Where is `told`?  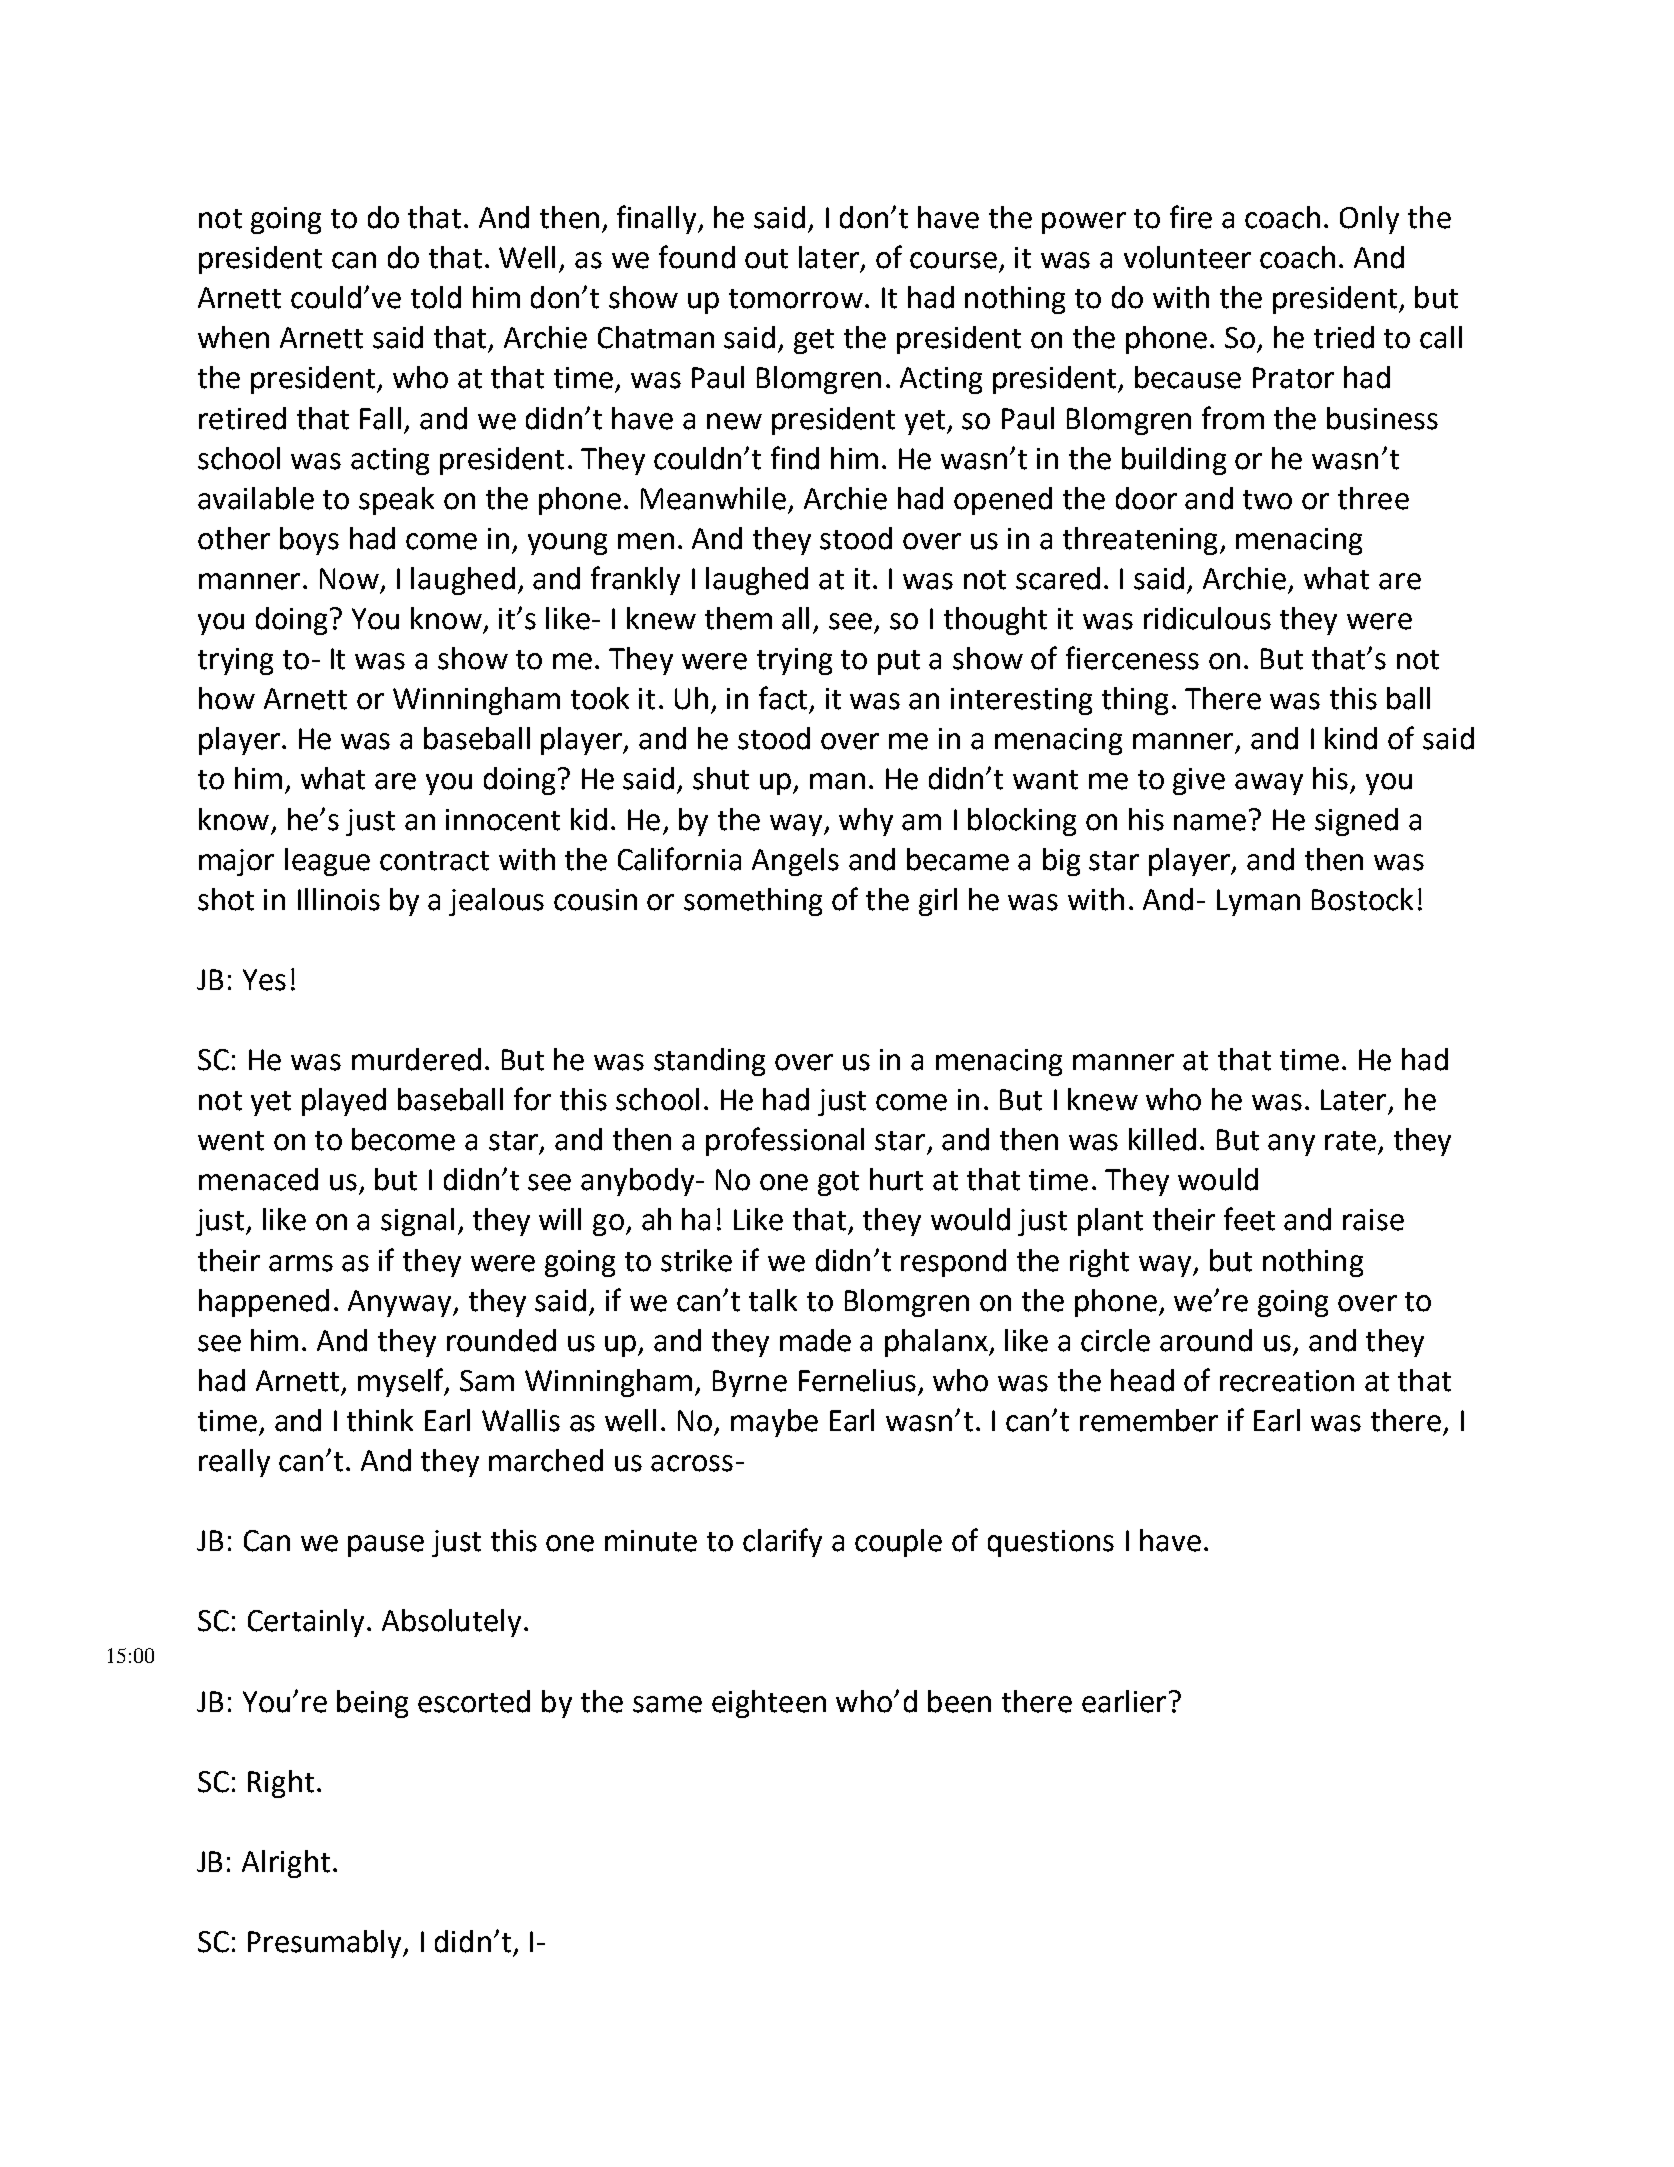 told is located at coordinates (436, 297).
